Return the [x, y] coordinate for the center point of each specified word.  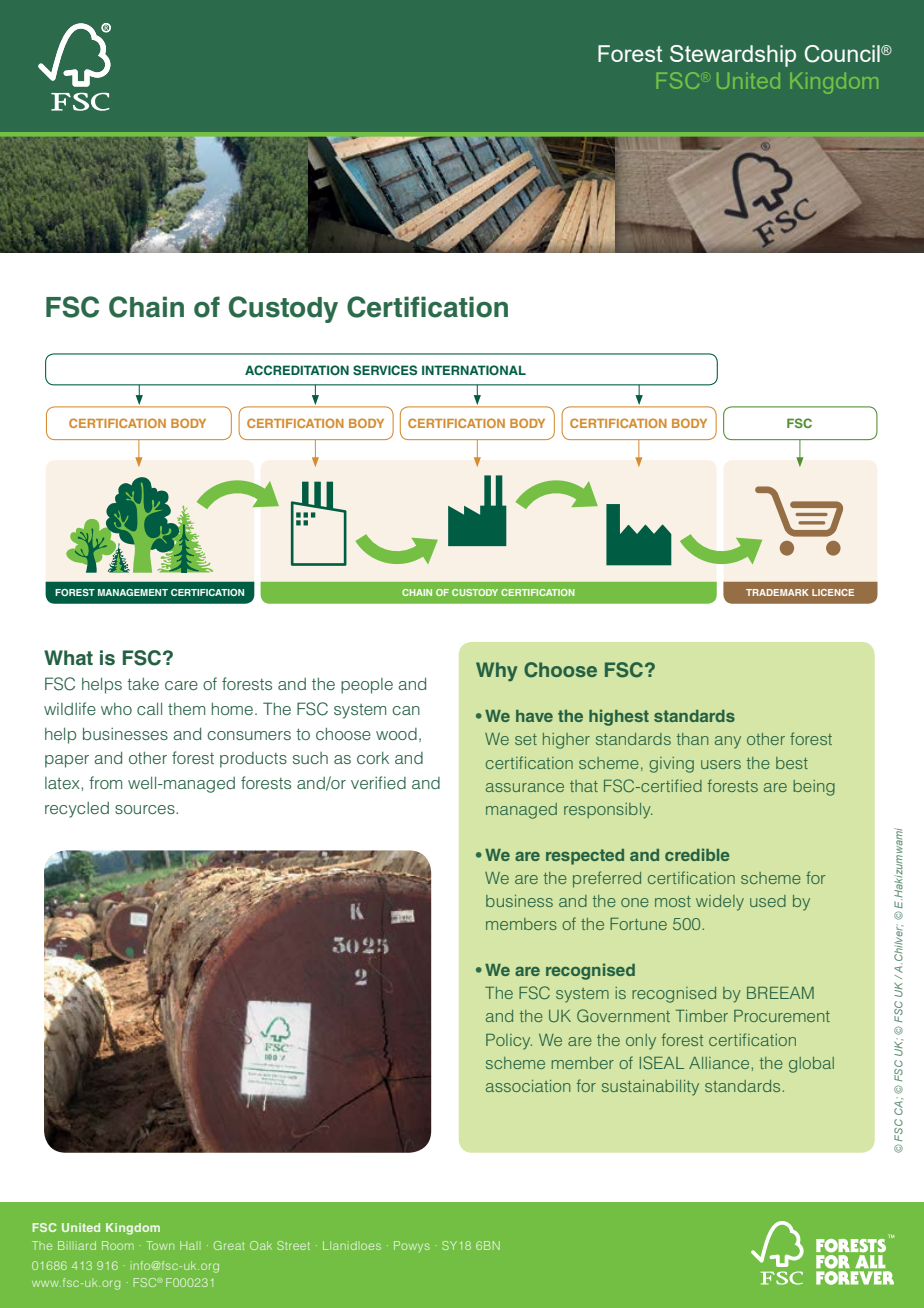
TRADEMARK [777, 592]
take [143, 684]
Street [293, 1245]
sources [146, 809]
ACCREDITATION [297, 370]
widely [720, 903]
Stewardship [733, 56]
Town [160, 1245]
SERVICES [385, 370]
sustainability [650, 1088]
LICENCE [833, 592]
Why [496, 672]
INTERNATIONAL [474, 370]
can [406, 710]
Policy [509, 1042]
